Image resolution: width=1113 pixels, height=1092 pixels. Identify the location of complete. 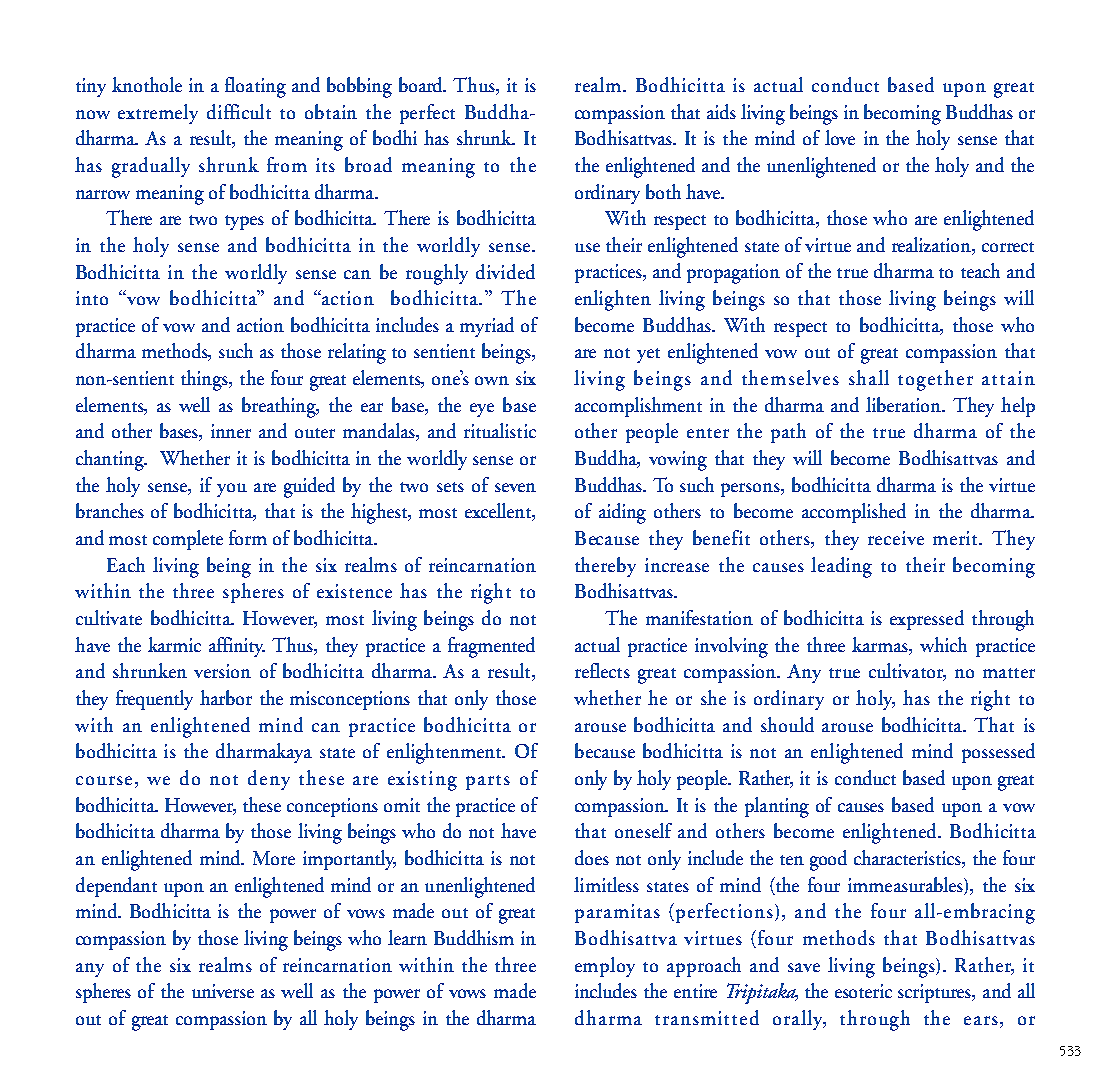
(188, 540).
